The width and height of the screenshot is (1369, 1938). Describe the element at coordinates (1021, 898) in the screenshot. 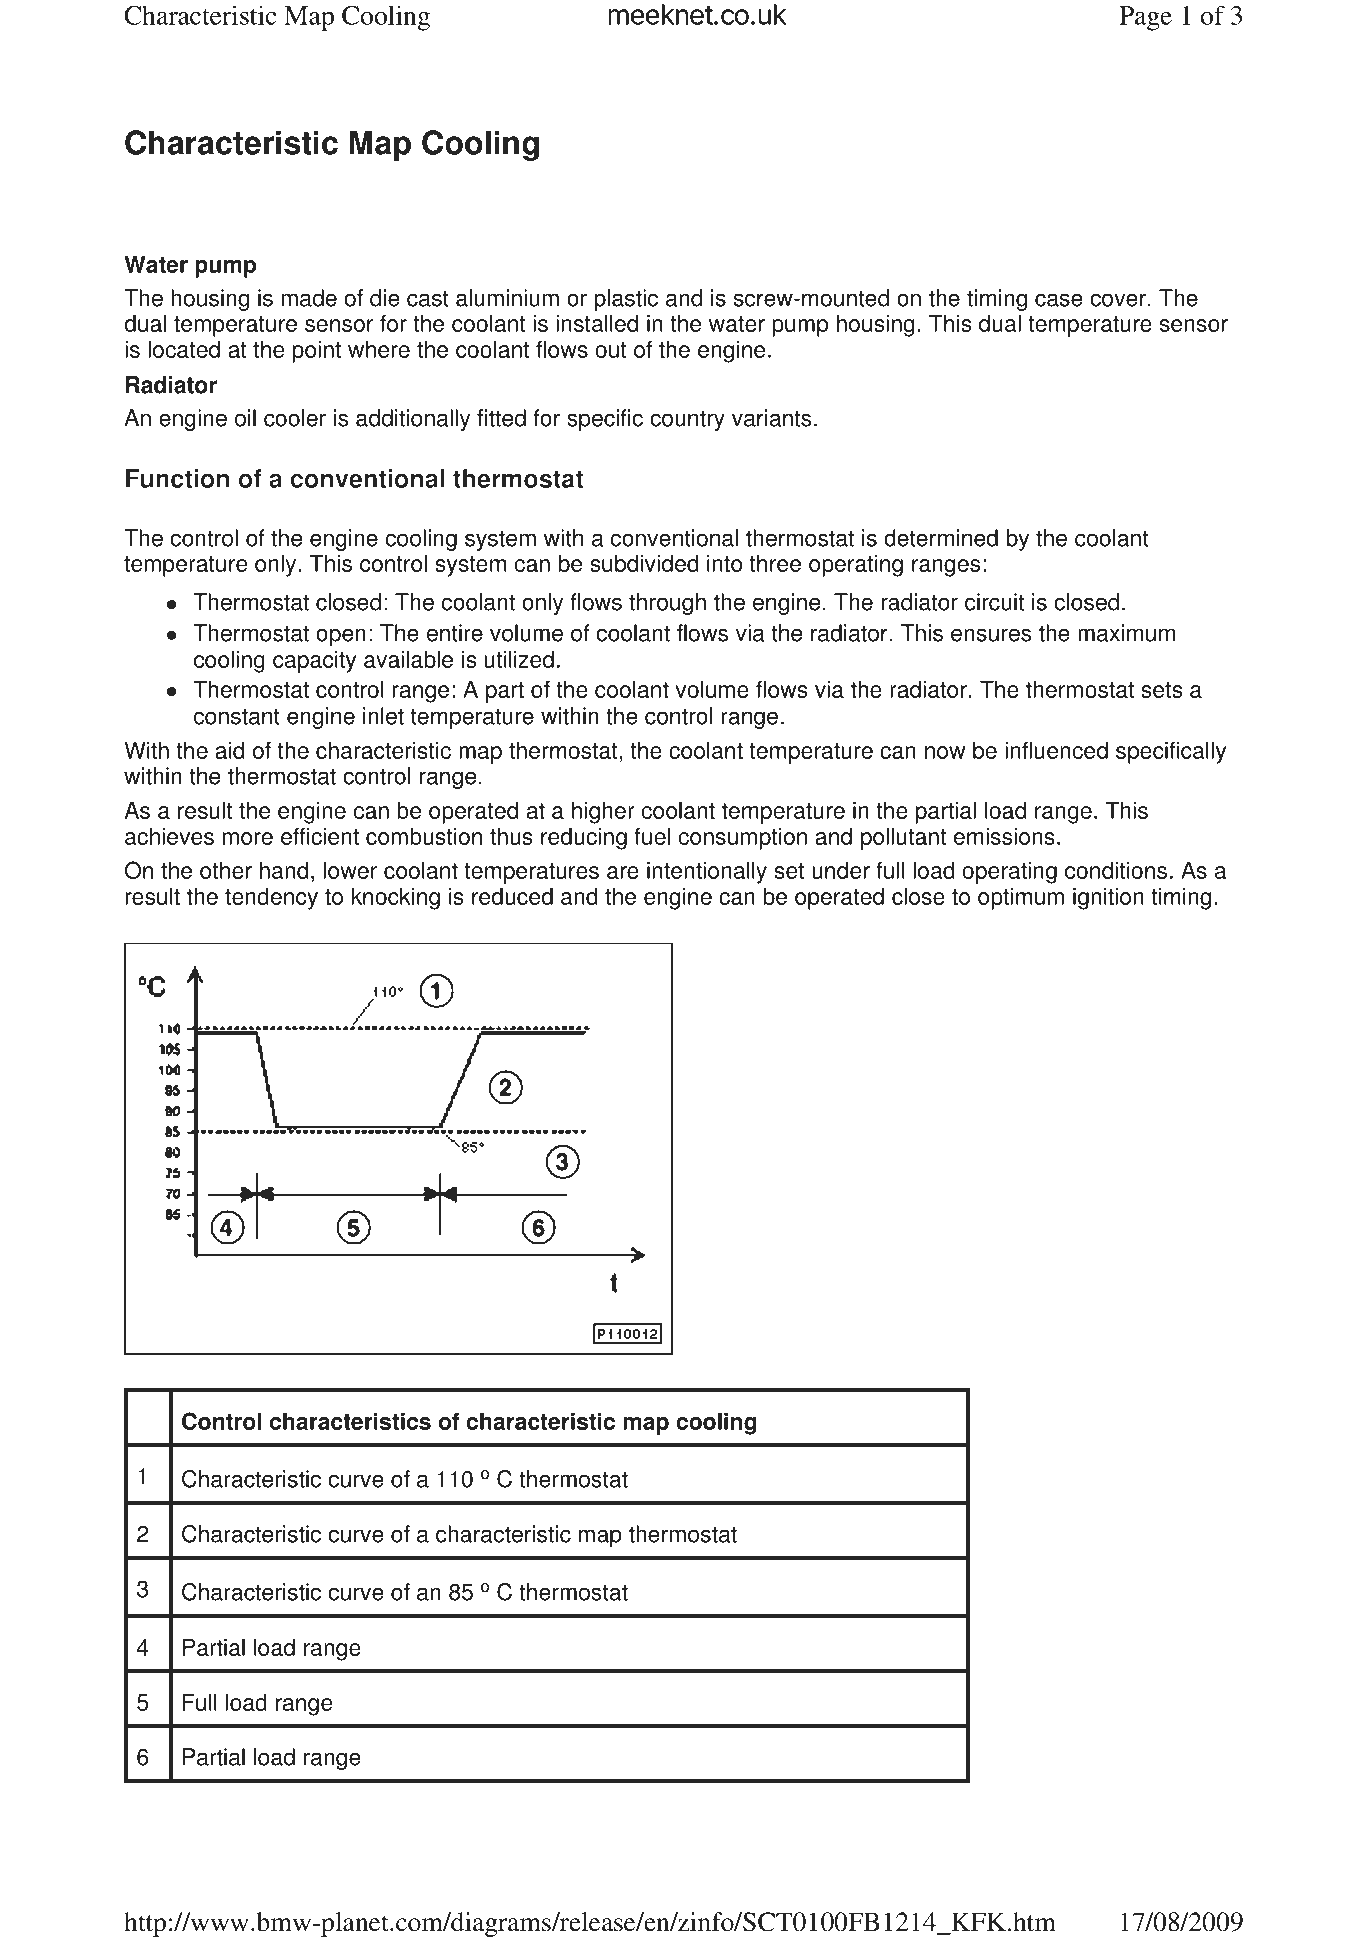

I see `optimum` at that location.
